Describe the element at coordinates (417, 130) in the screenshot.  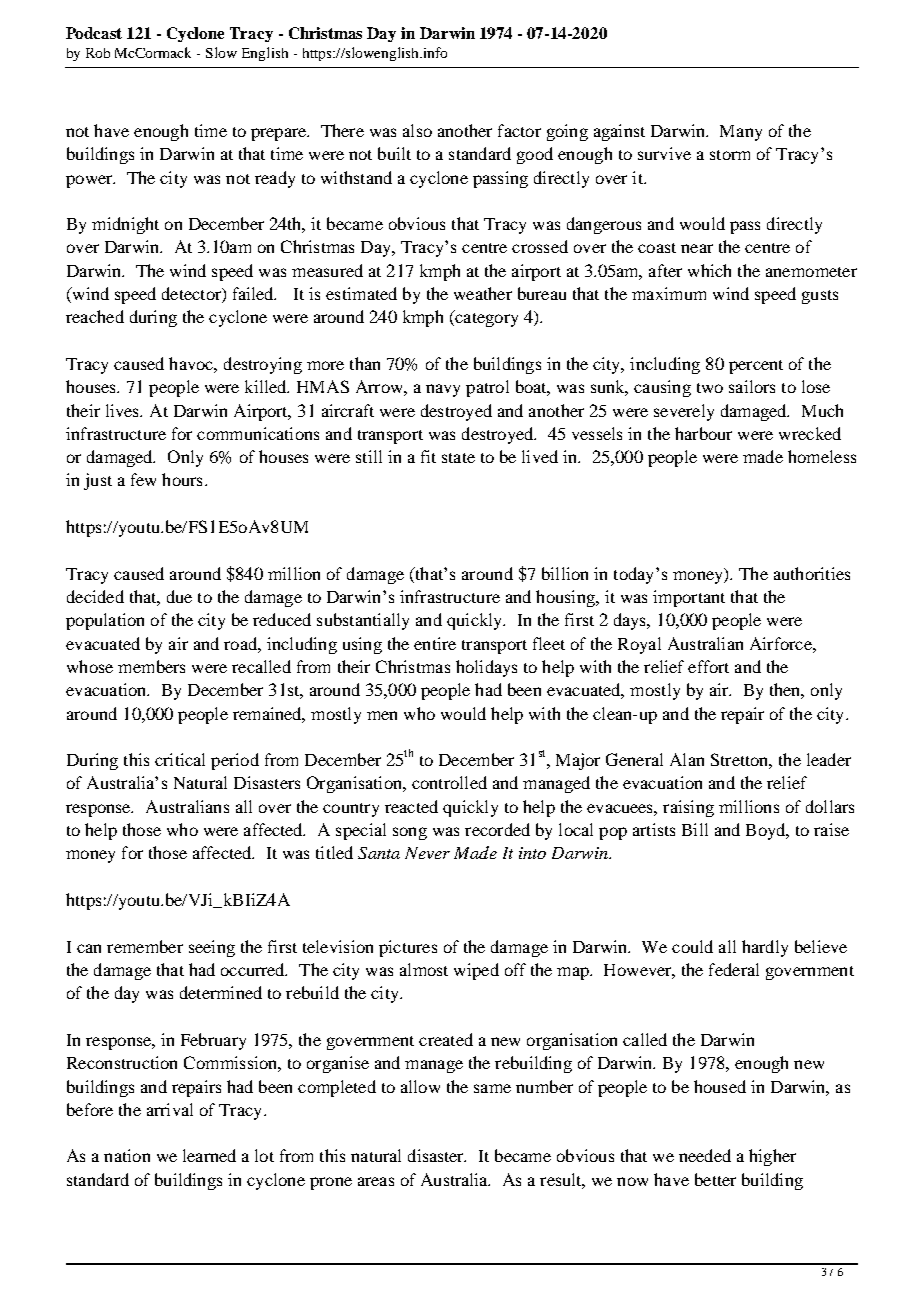
I see `also` at that location.
